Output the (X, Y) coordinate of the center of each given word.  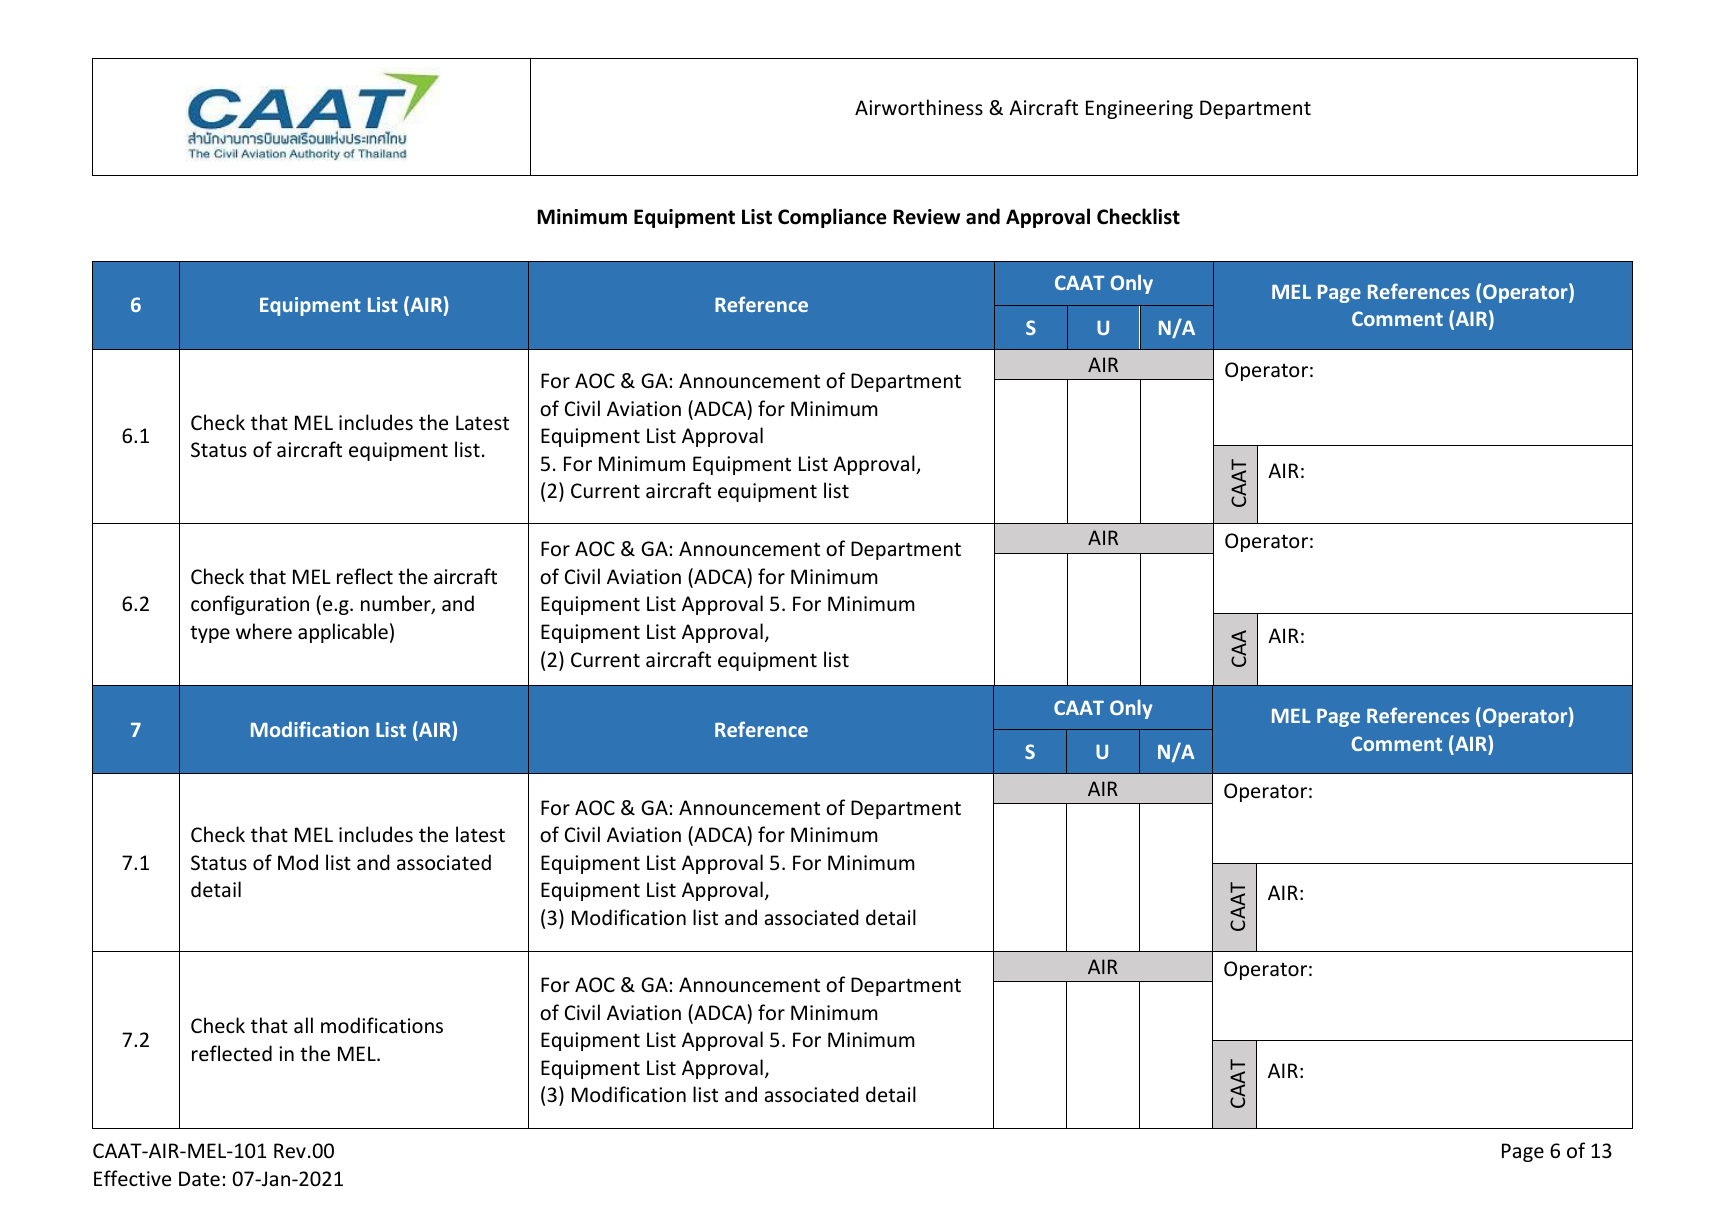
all (303, 1025)
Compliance (832, 218)
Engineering (1139, 109)
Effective (132, 1178)
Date (199, 1179)
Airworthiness (919, 107)
